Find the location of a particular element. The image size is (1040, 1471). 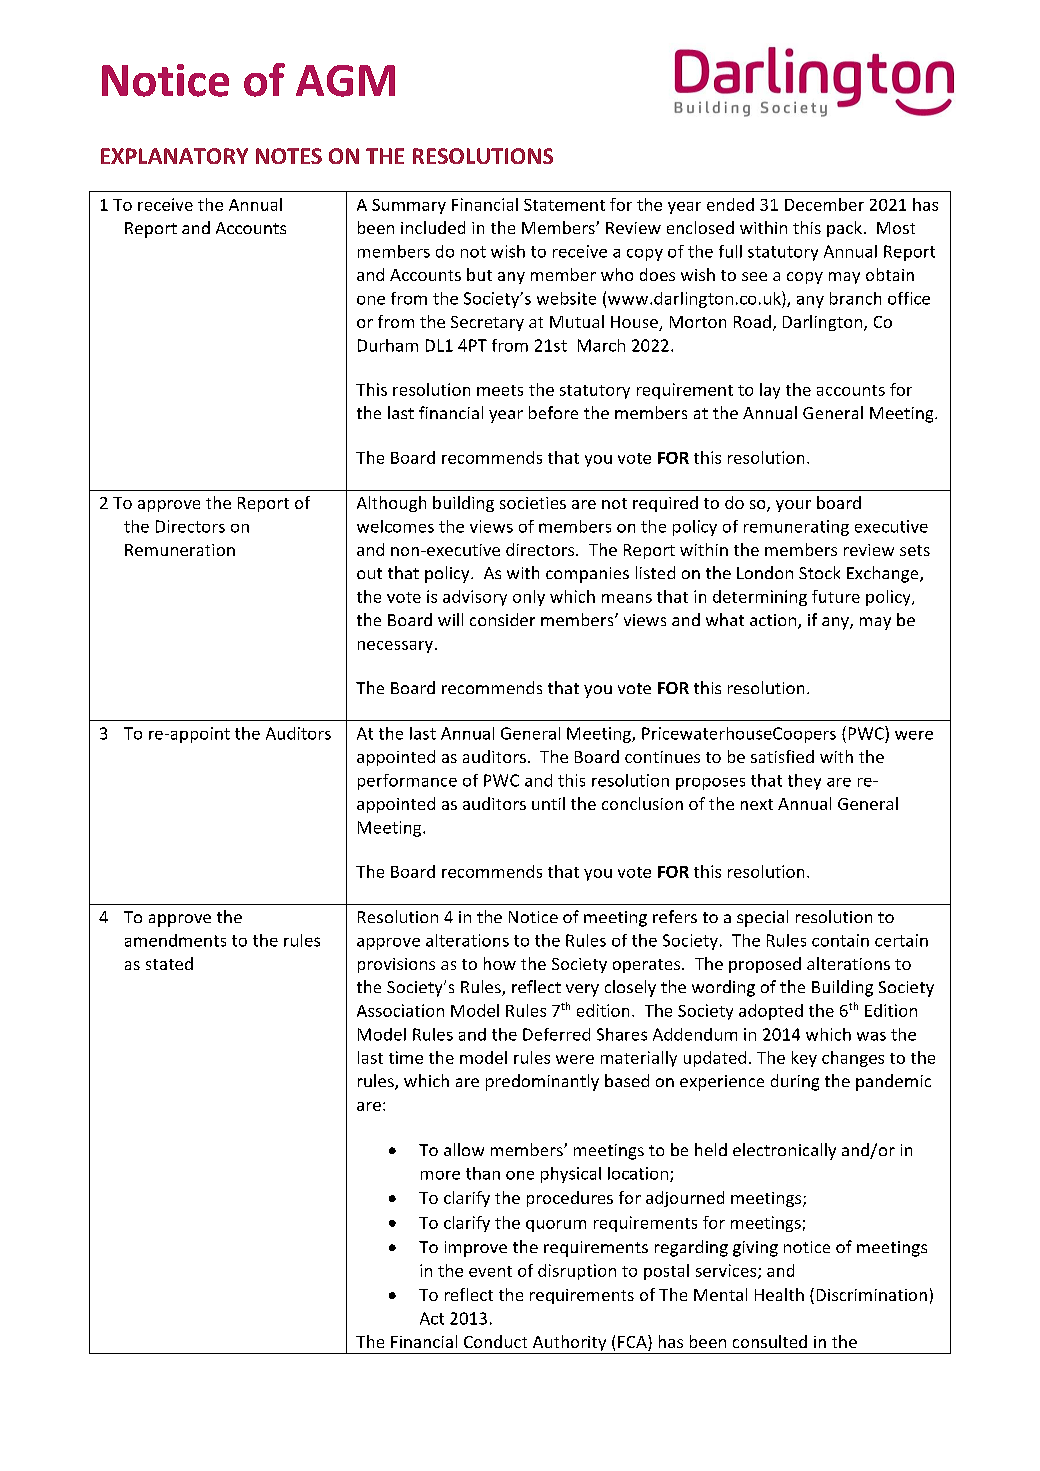

until is located at coordinates (548, 803).
